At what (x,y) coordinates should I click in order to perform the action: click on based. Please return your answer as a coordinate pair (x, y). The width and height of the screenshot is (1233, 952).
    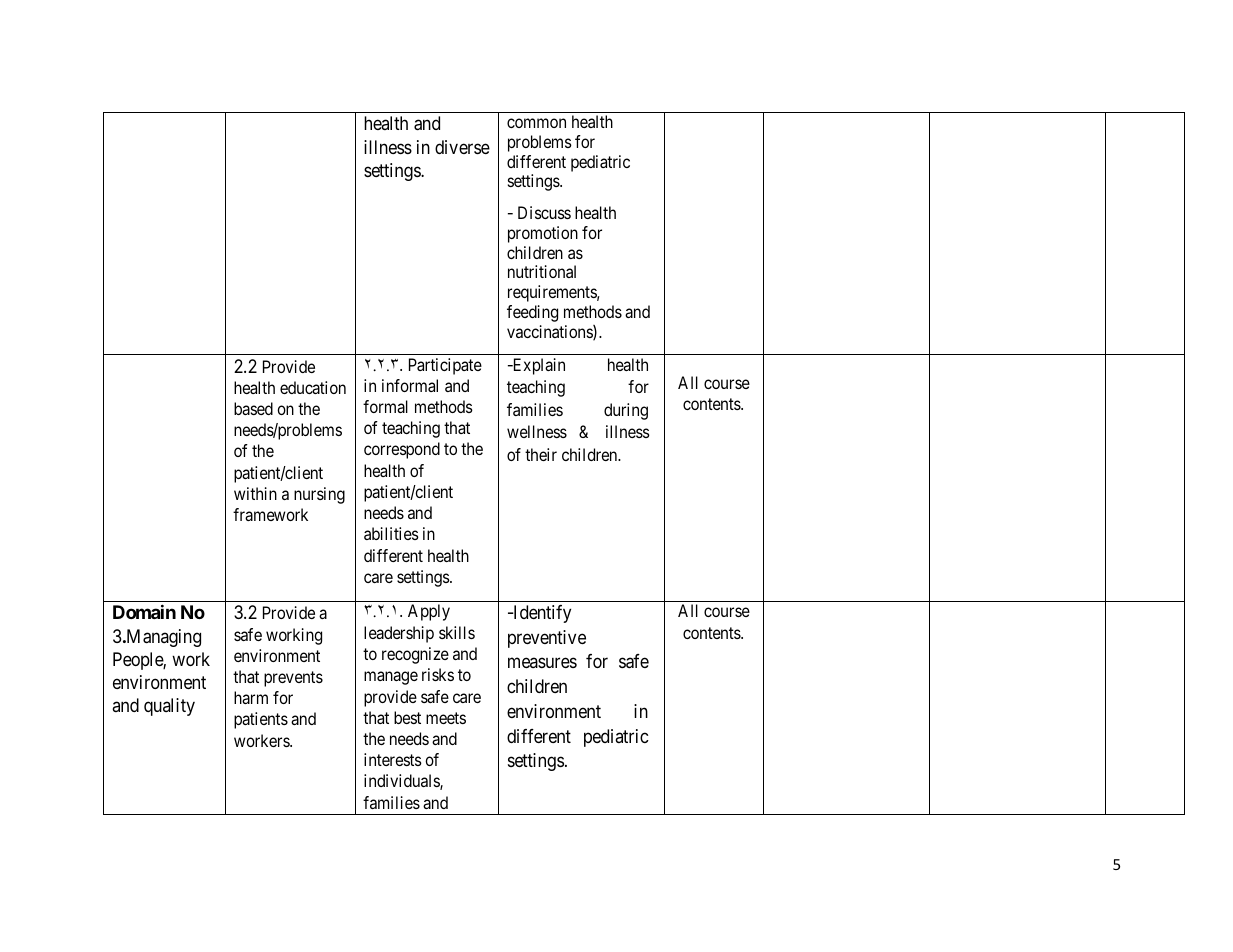
    Looking at the image, I should click on (253, 408).
